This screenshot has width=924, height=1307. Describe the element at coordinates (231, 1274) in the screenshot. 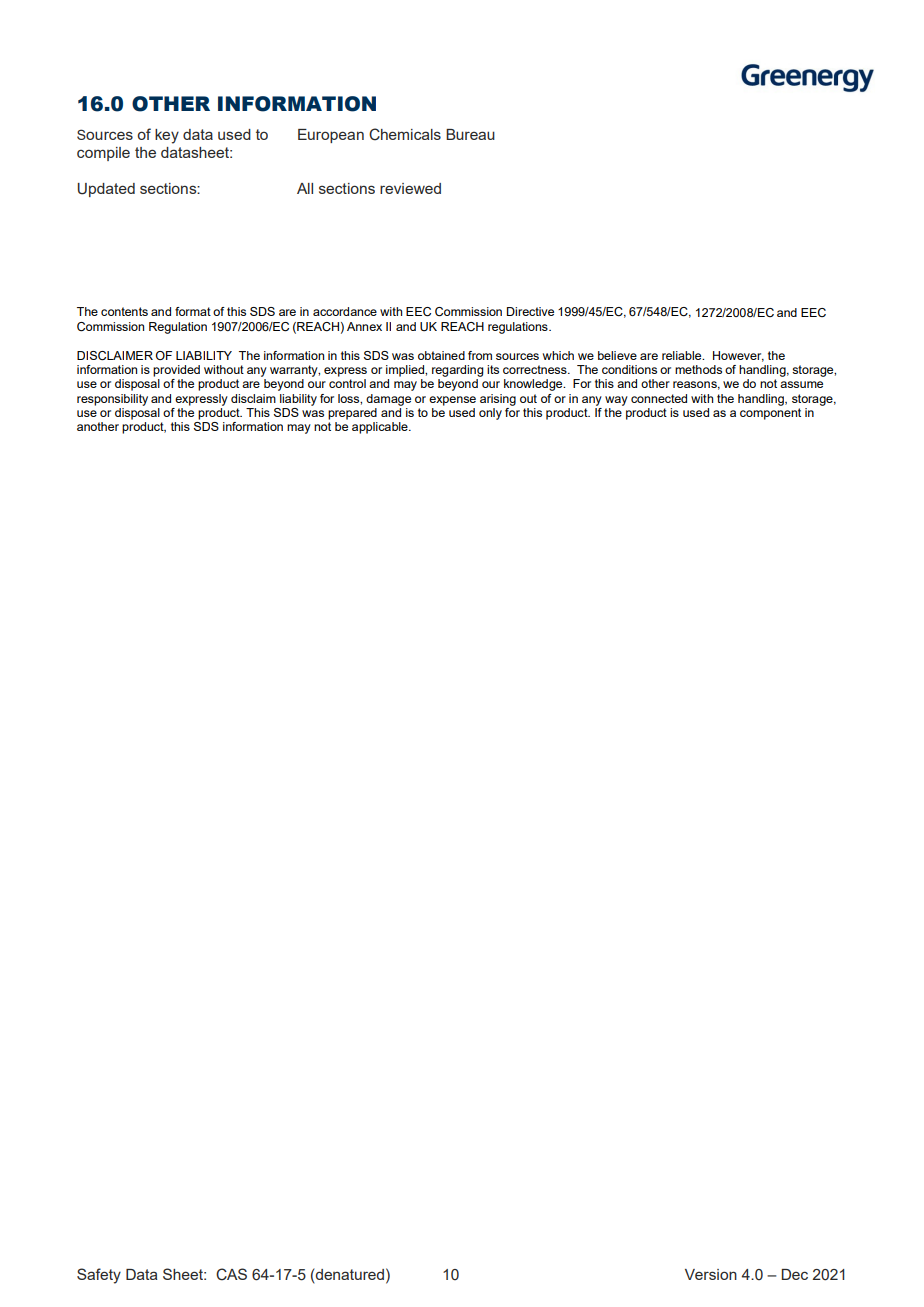

I see `CAS` at that location.
